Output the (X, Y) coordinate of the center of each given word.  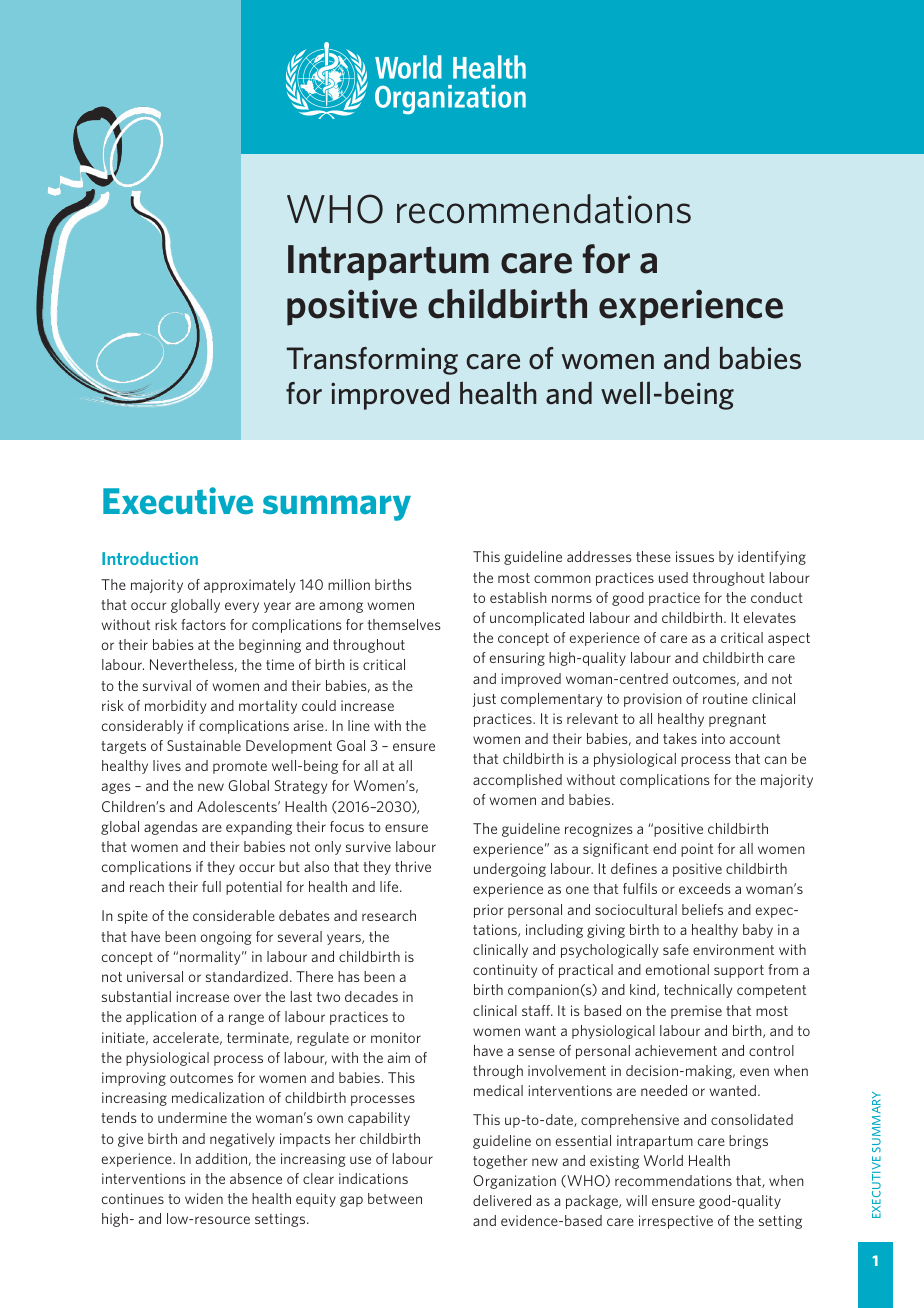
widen (204, 1198)
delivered (502, 1200)
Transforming (372, 361)
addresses (599, 556)
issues (695, 556)
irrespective (676, 1222)
